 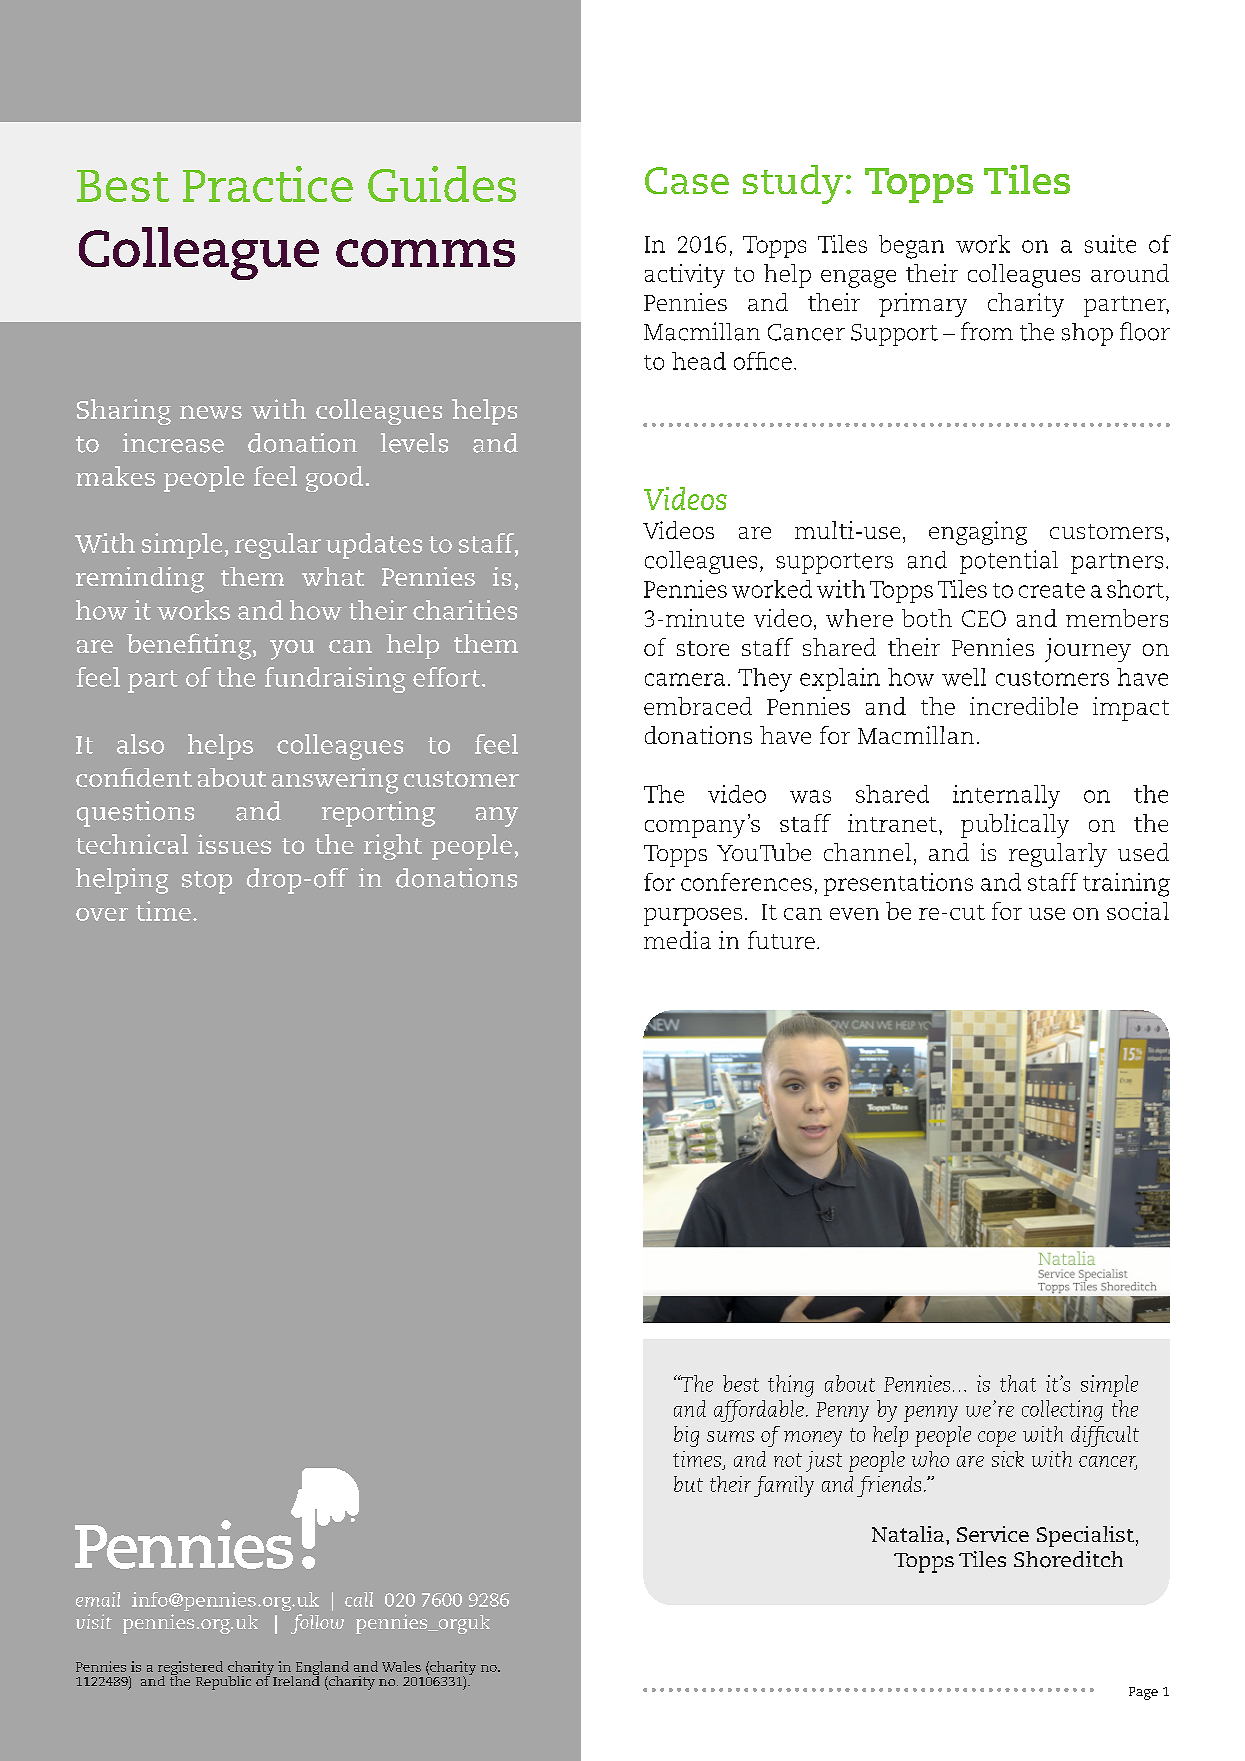 I want to click on benefiting, so click(x=190, y=646).
